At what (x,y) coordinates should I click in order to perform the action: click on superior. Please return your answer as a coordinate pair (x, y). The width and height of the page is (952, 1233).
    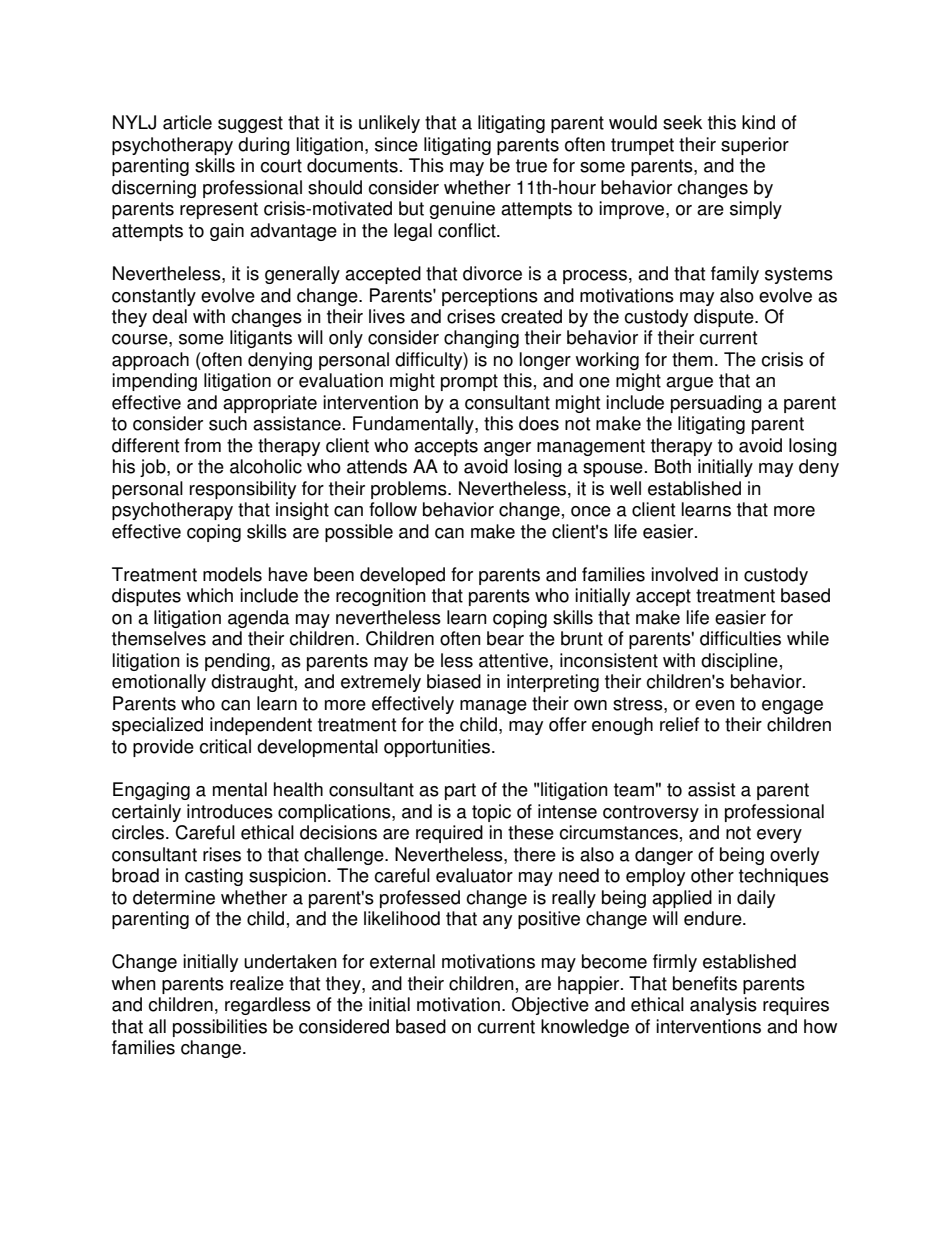
    Looking at the image, I should click on (755, 146).
